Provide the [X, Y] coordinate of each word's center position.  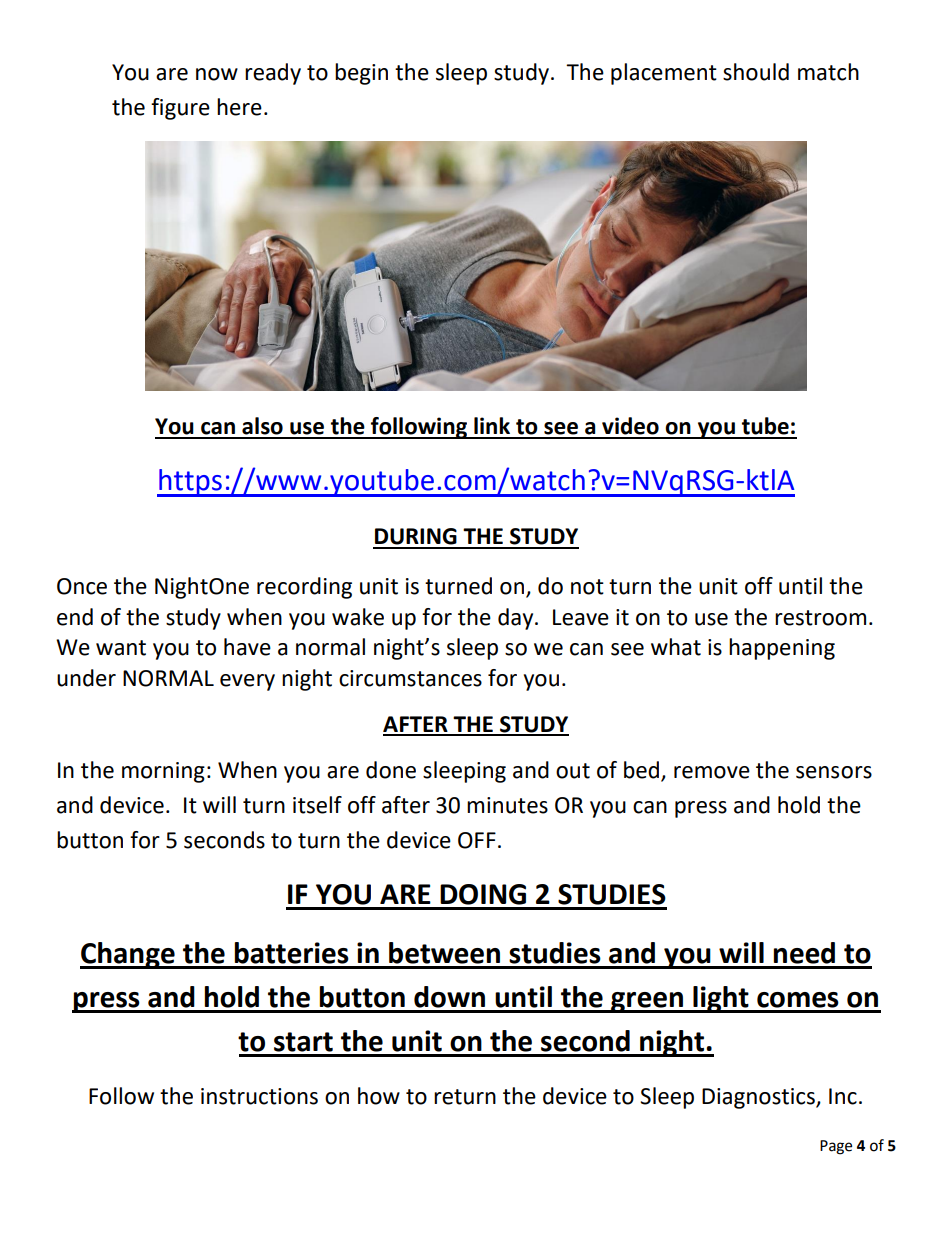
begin [361, 74]
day [517, 619]
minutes [507, 805]
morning [163, 772]
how [379, 1096]
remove [712, 772]
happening [782, 649]
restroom [820, 618]
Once [82, 586]
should [756, 72]
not [587, 587]
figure [180, 109]
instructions [259, 1096]
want [121, 648]
